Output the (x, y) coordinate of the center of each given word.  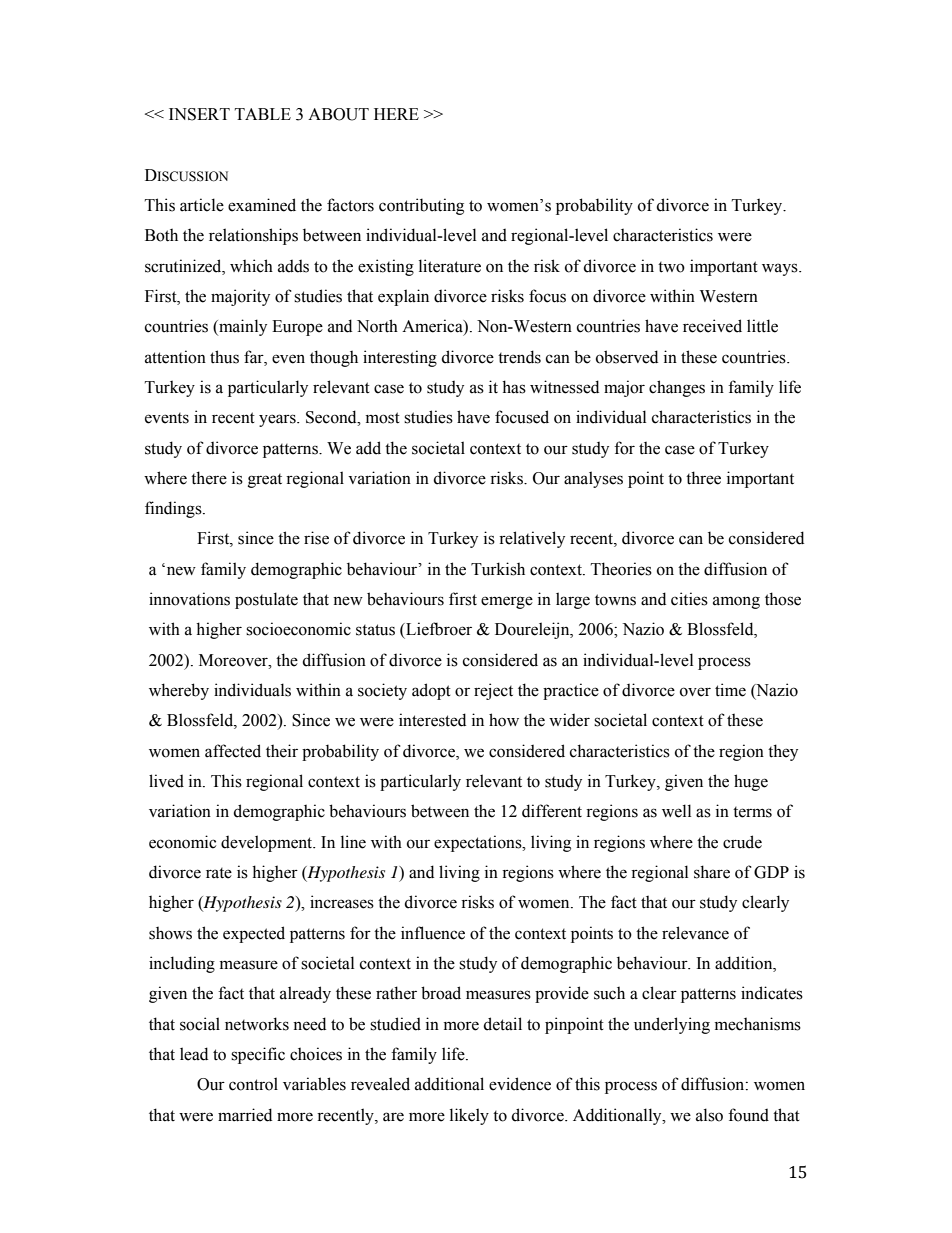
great (265, 481)
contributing (421, 206)
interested (432, 720)
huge (751, 782)
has (514, 387)
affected (233, 751)
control (253, 1084)
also (709, 1115)
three (703, 478)
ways (781, 269)
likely (469, 1116)
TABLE (263, 114)
